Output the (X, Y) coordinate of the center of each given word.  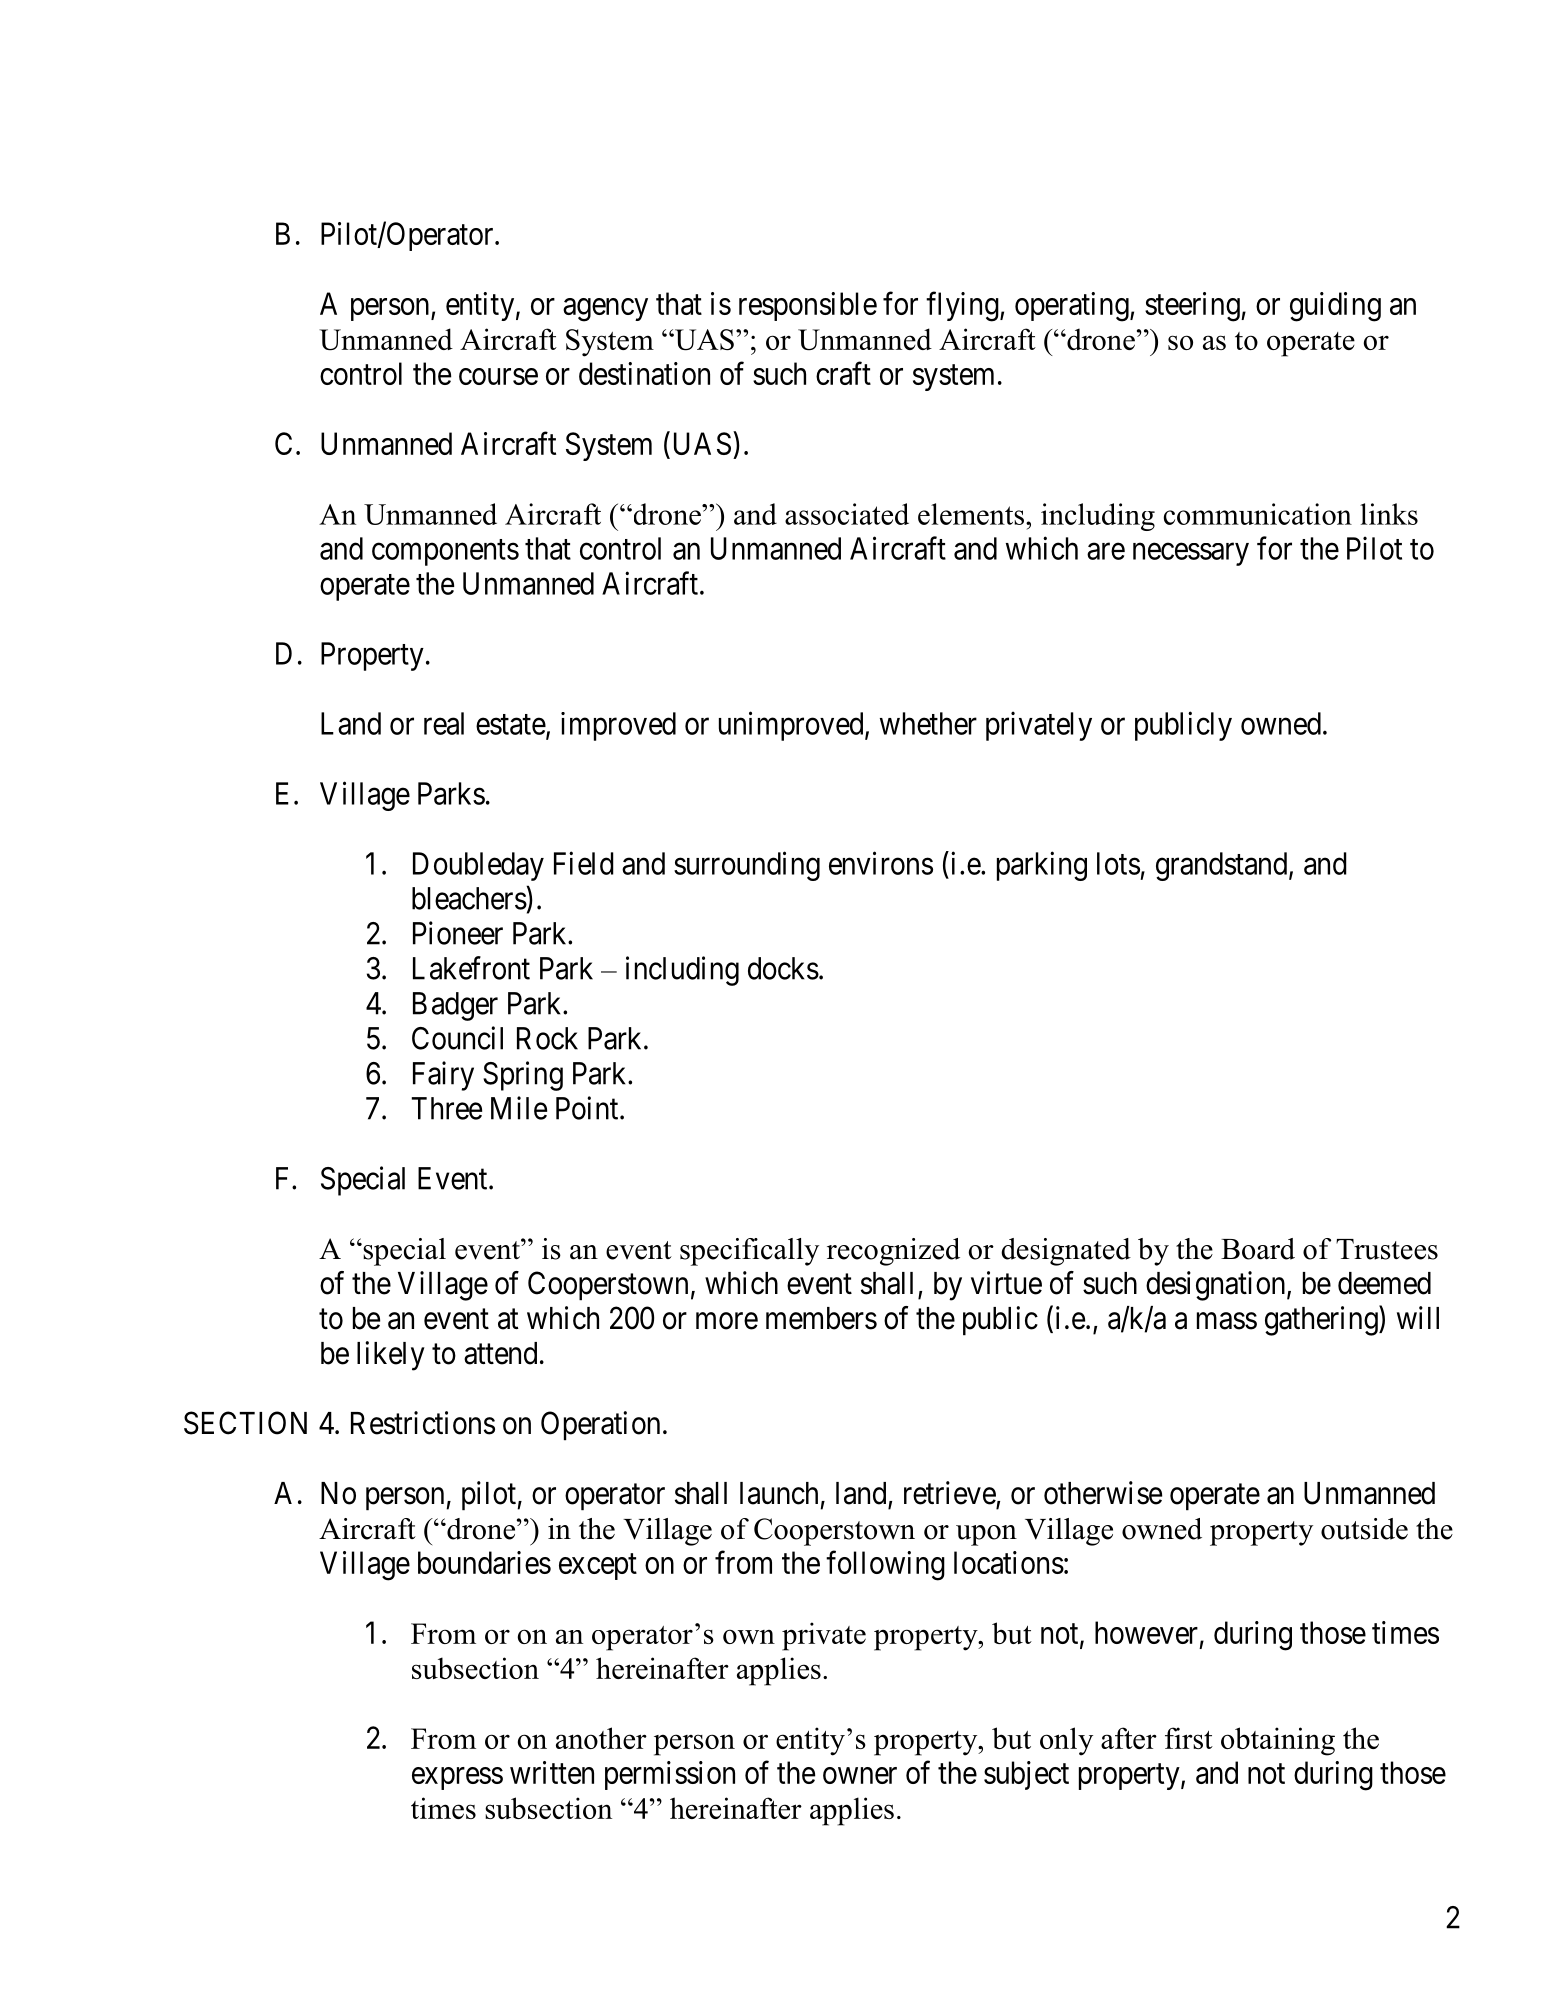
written (552, 1772)
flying (963, 307)
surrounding (747, 866)
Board (1258, 1249)
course (498, 376)
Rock (547, 1038)
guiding (1335, 307)
